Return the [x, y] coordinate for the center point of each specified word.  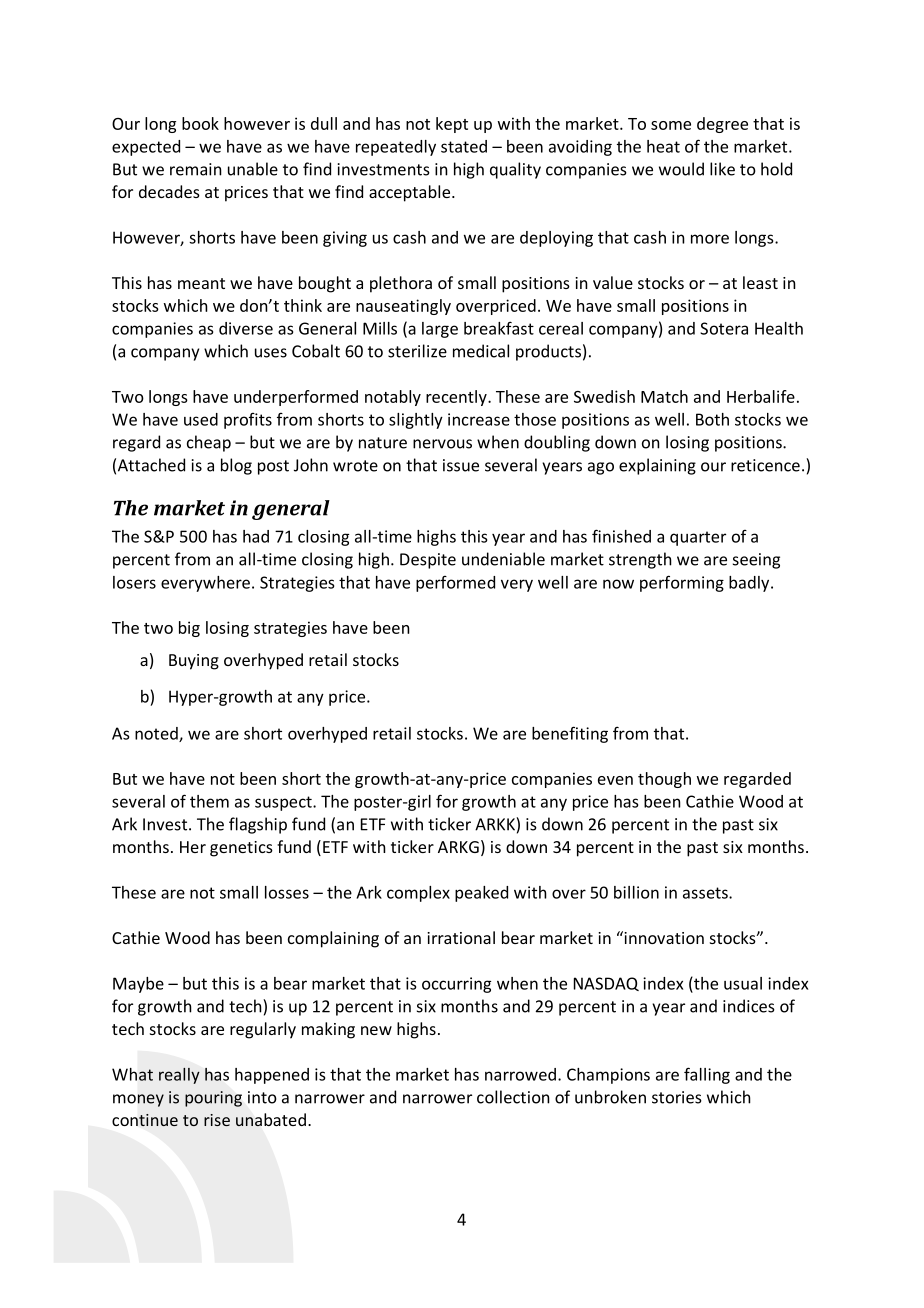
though [664, 780]
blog [236, 466]
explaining [657, 466]
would [681, 169]
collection [513, 1097]
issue [461, 465]
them [209, 801]
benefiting [570, 734]
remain [196, 169]
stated [464, 146]
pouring [213, 1099]
